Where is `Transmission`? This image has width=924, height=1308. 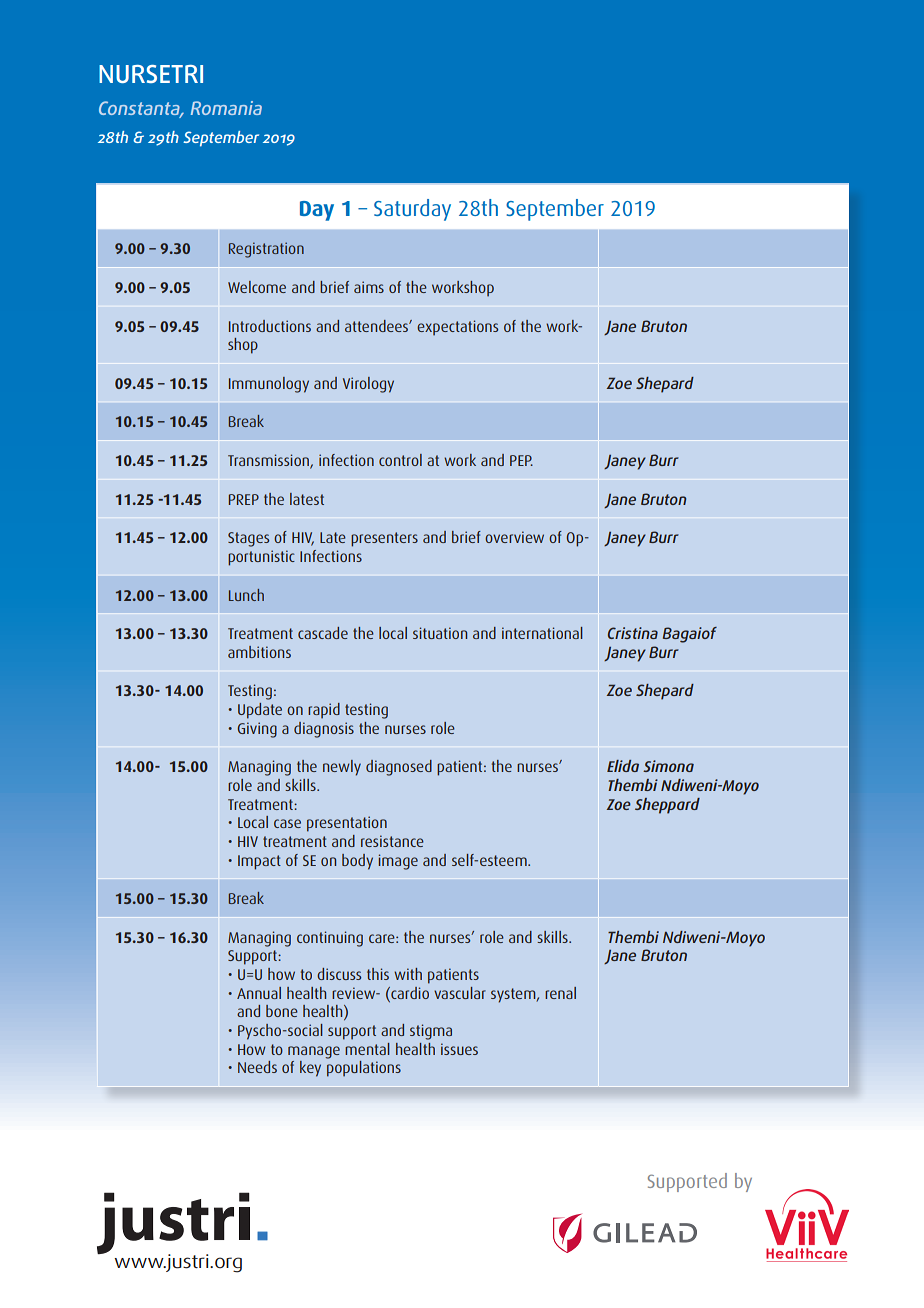 Transmission is located at coordinates (269, 461).
